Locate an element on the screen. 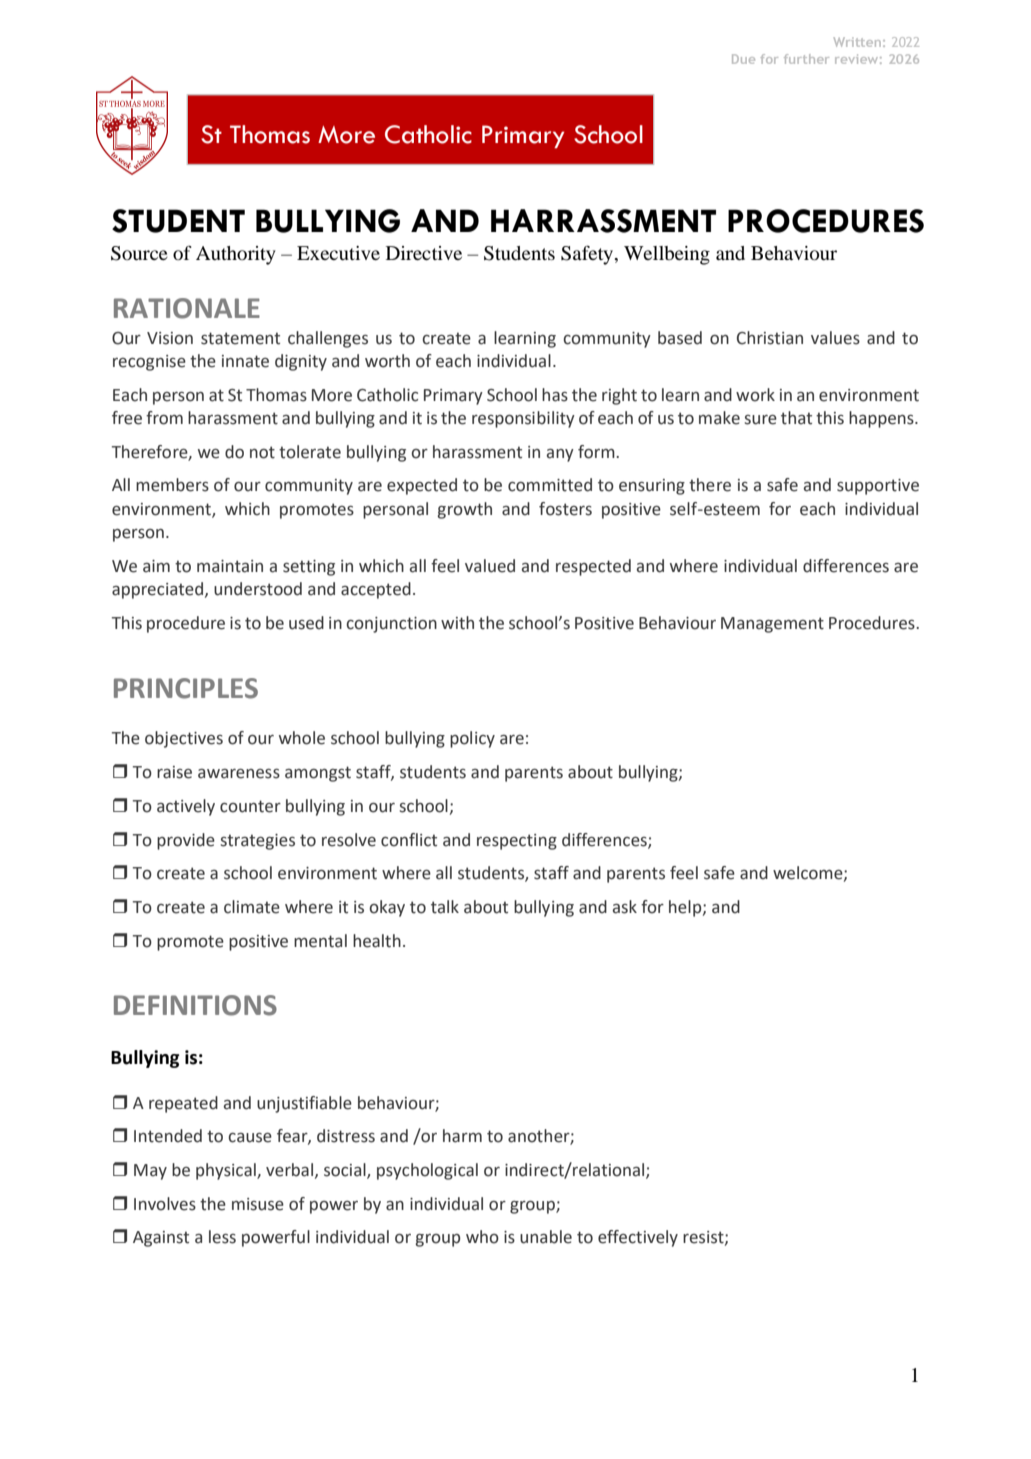  ask is located at coordinates (625, 907).
